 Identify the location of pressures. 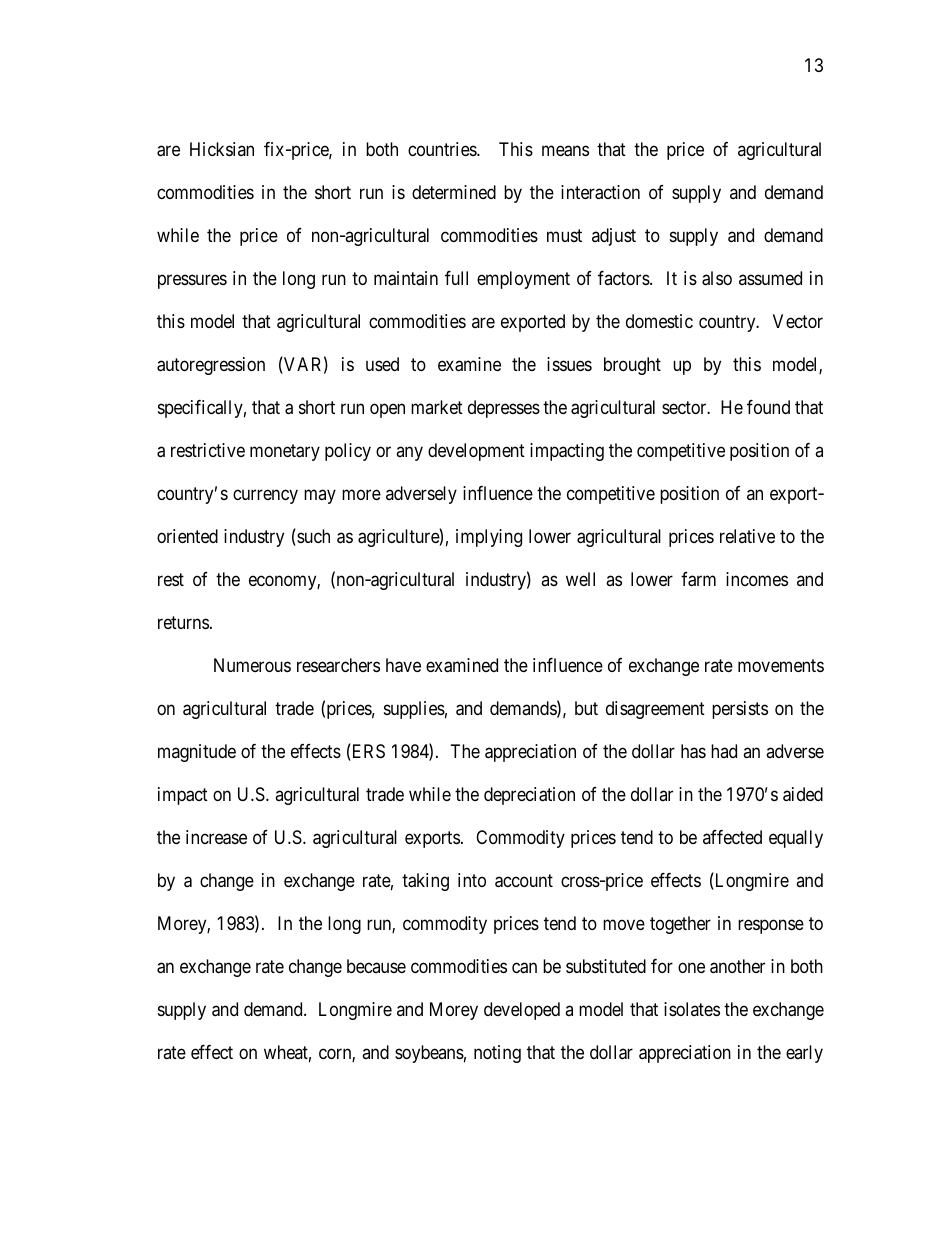
(192, 282).
